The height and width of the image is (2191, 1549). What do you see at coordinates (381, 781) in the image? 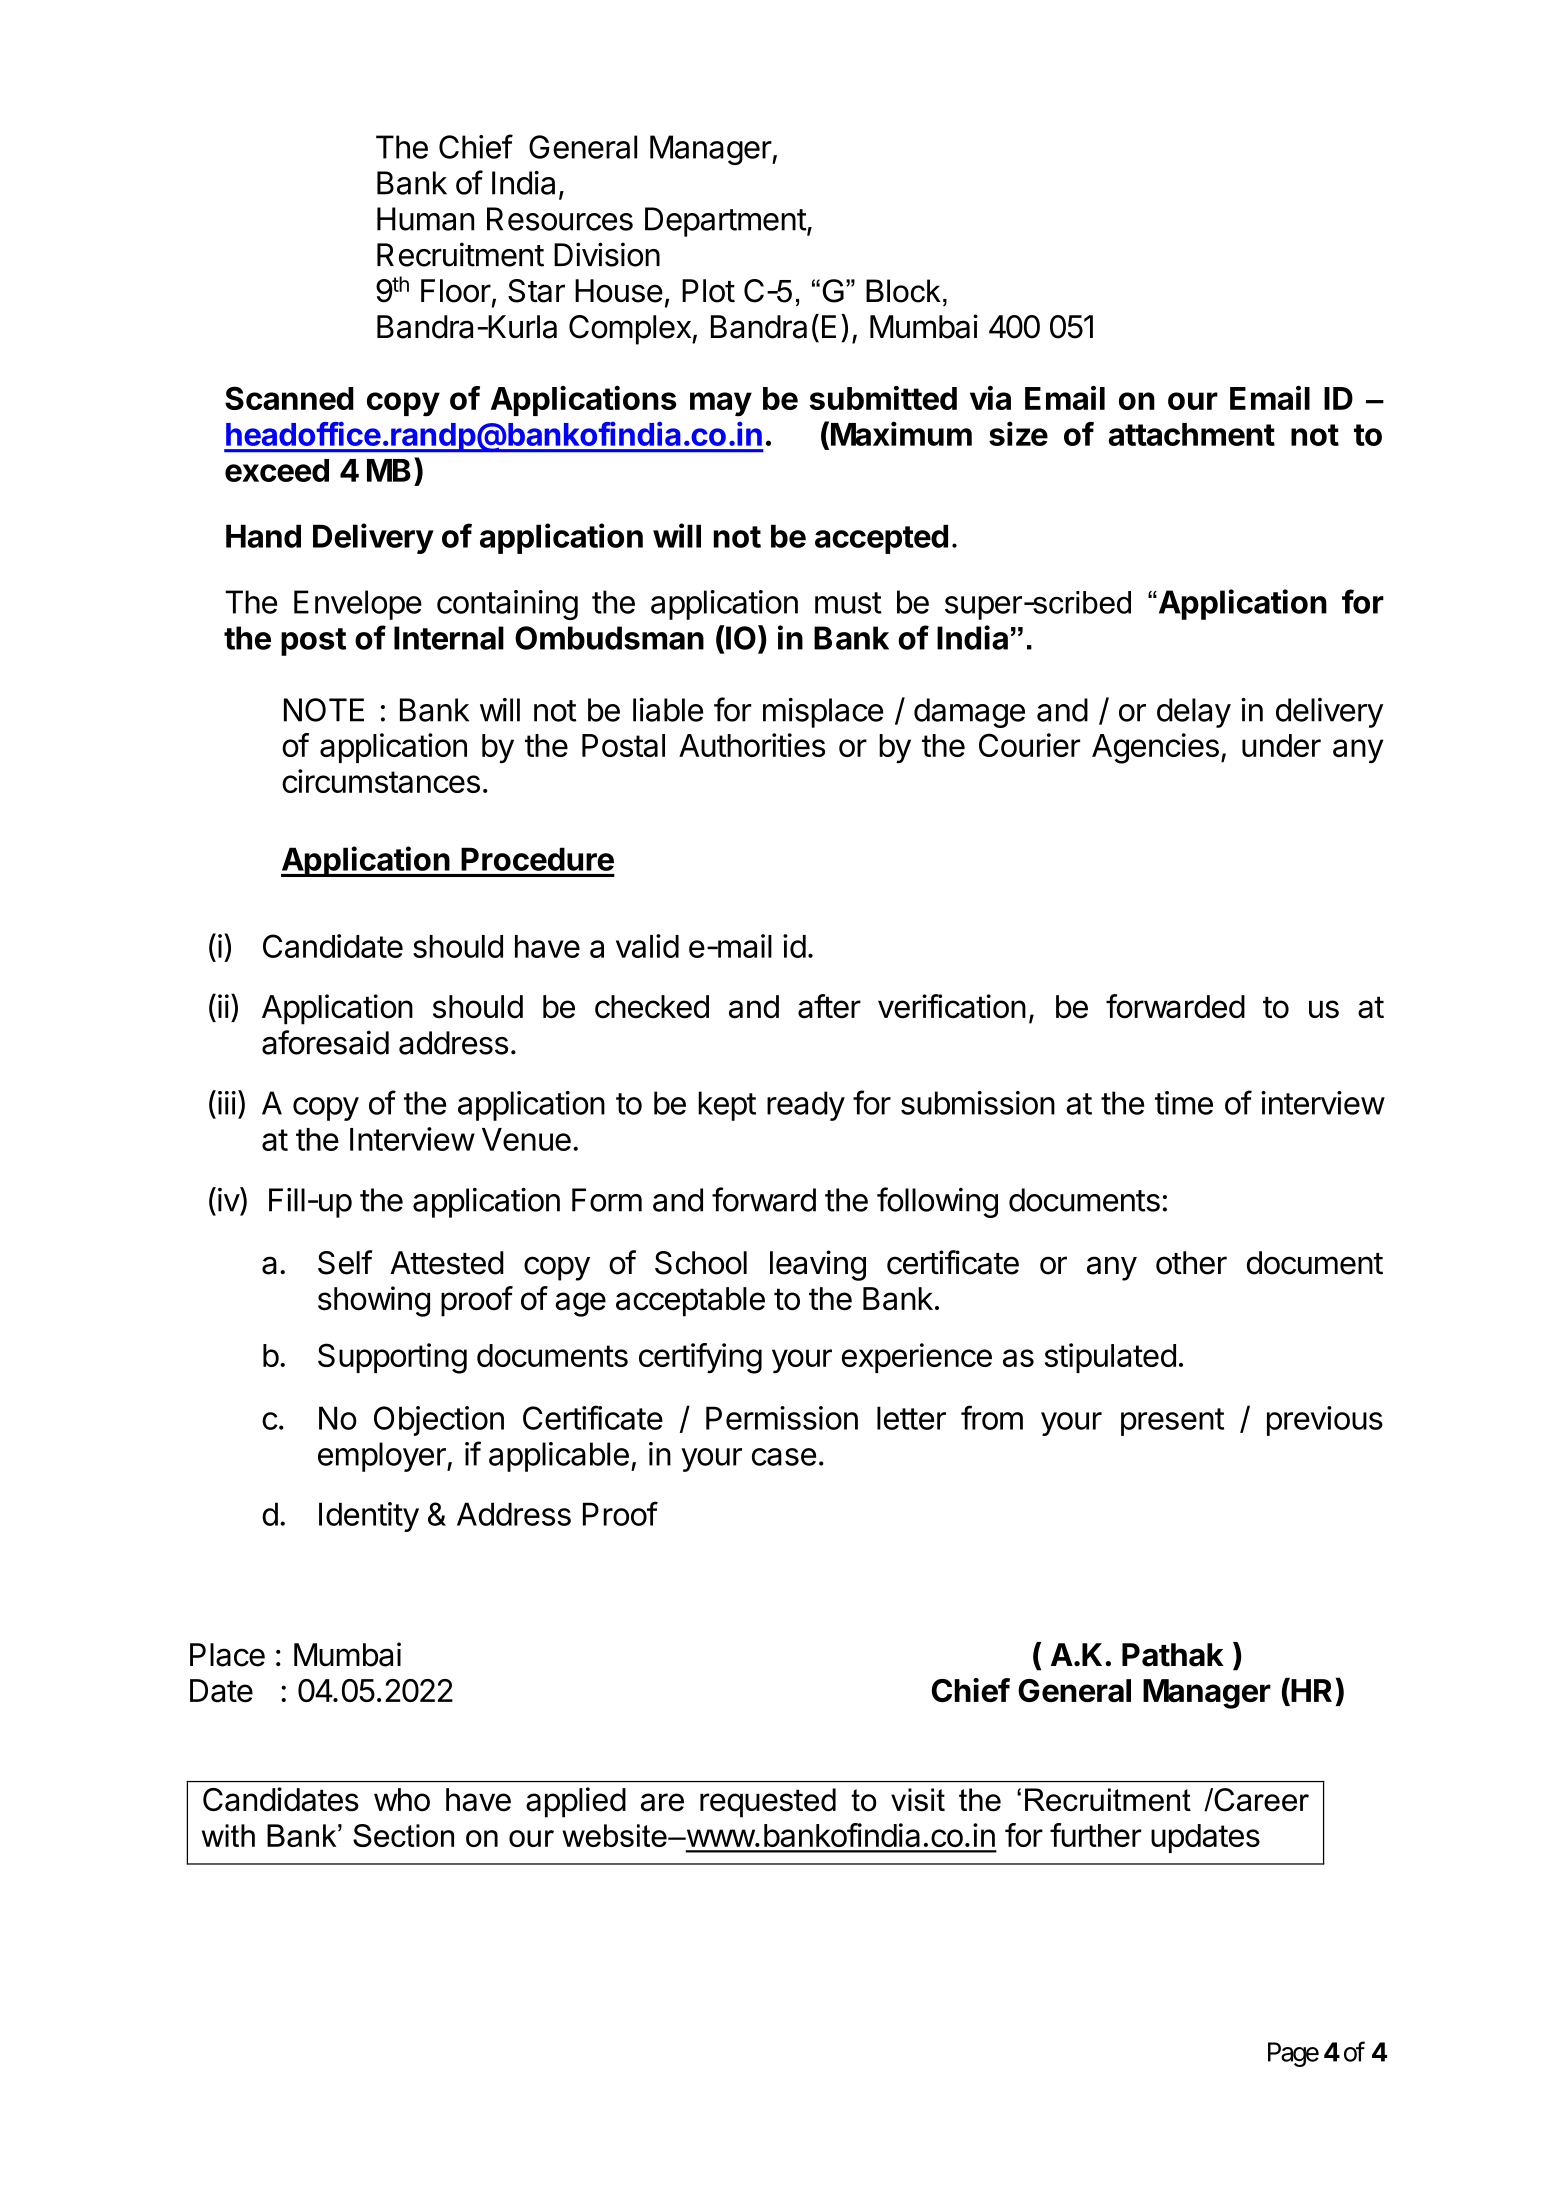
I see `circumstances` at bounding box center [381, 781].
